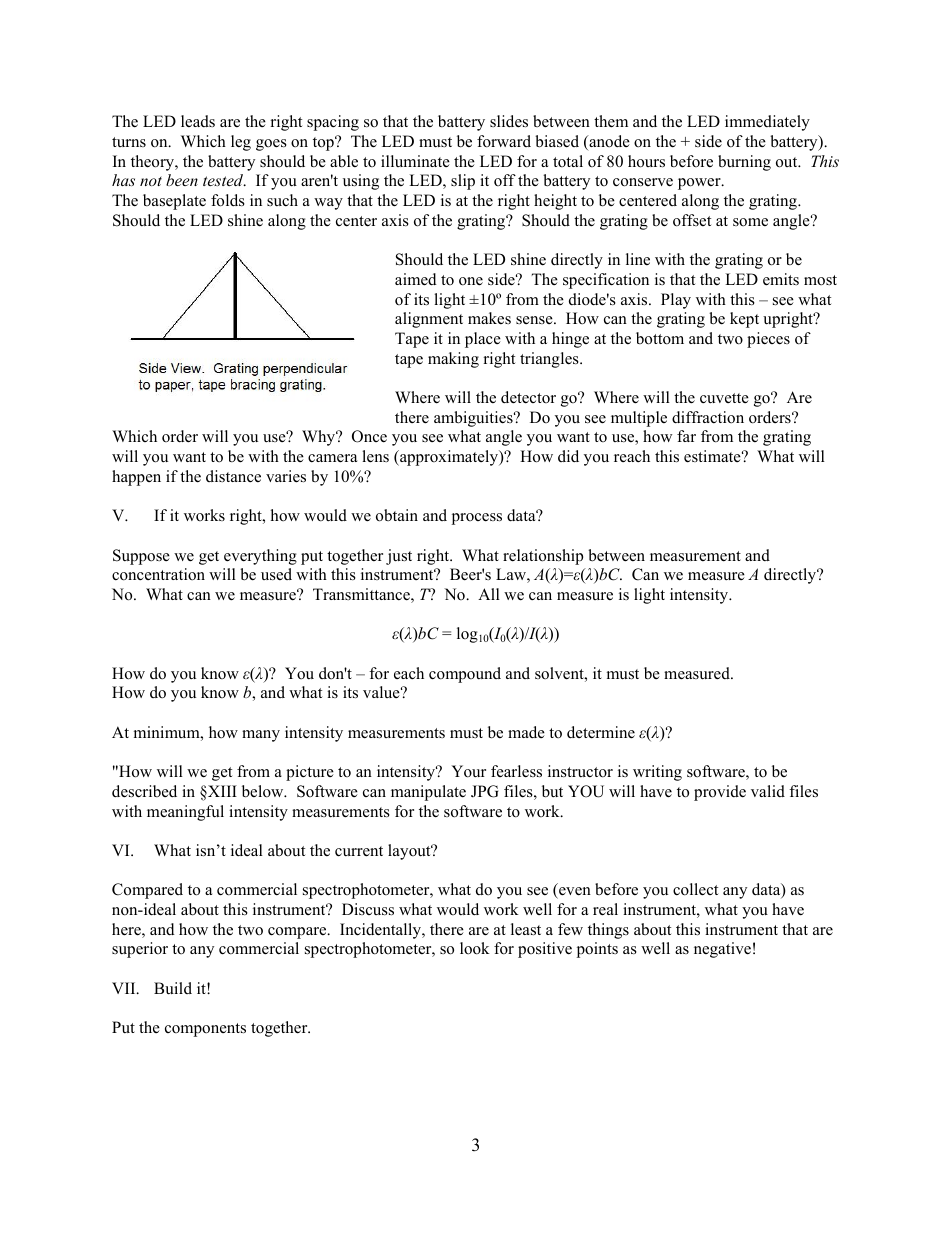  I want to click on JPG, so click(484, 791).
